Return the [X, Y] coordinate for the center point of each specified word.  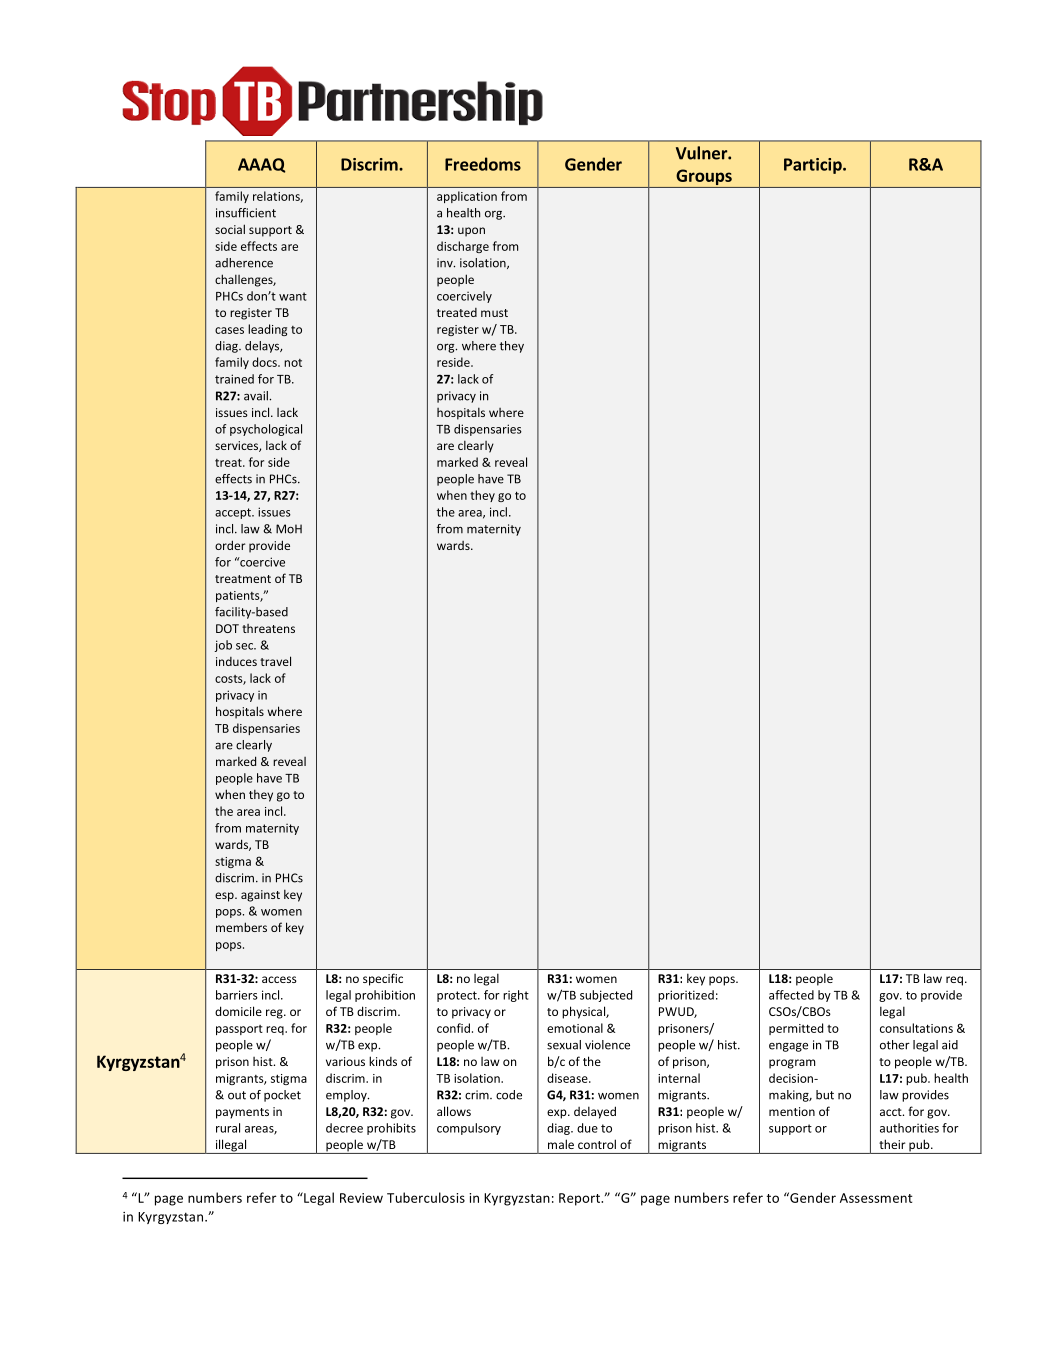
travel [275, 661]
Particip [814, 166]
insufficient [246, 213]
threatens [268, 628]
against [260, 896]
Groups [704, 178]
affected [791, 995]
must [494, 313]
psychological [266, 430]
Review [361, 1198]
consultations [916, 1028]
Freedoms [483, 164]
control [597, 1144]
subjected [606, 996]
